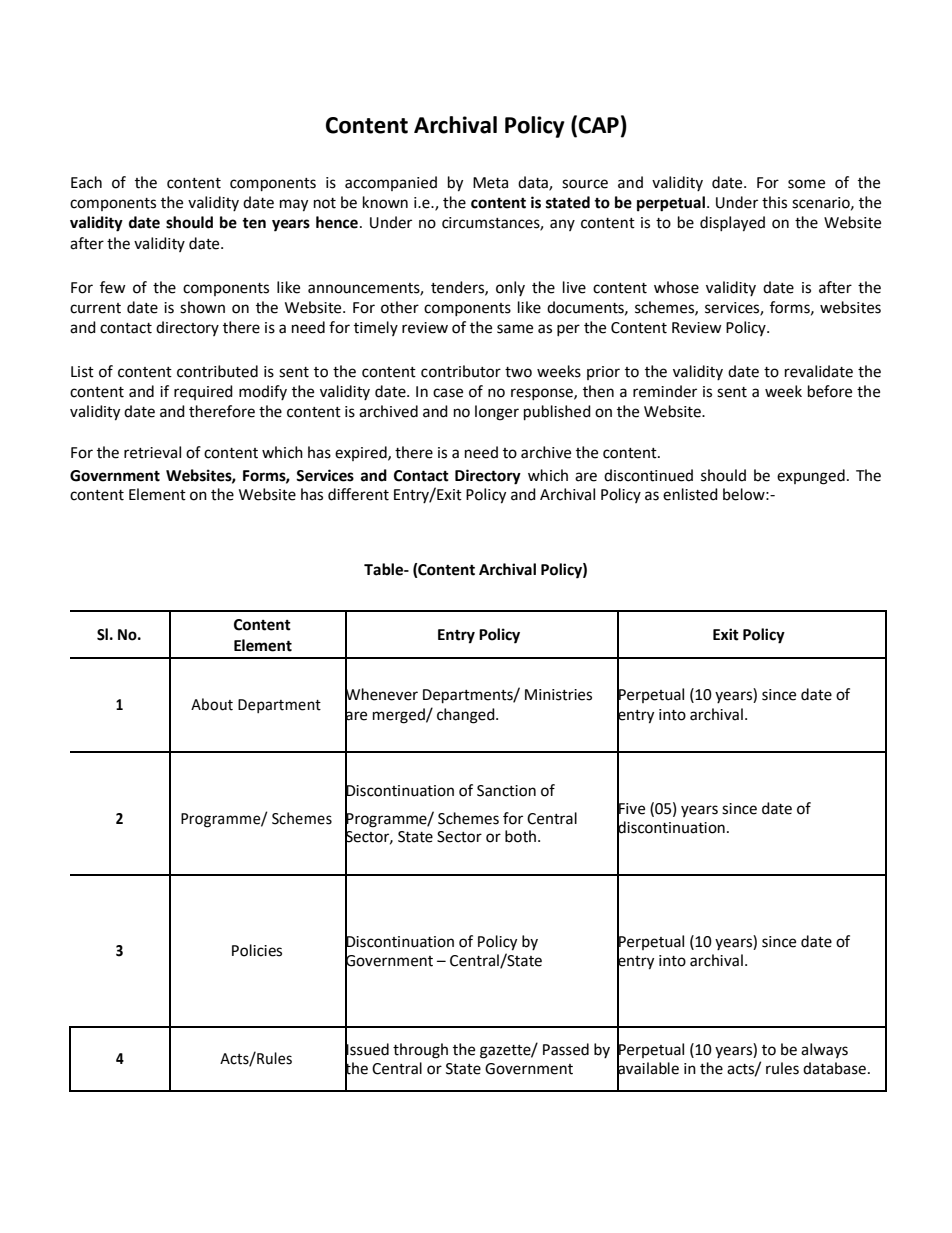 The height and width of the screenshot is (1233, 952). I want to click on retrieval, so click(152, 452).
